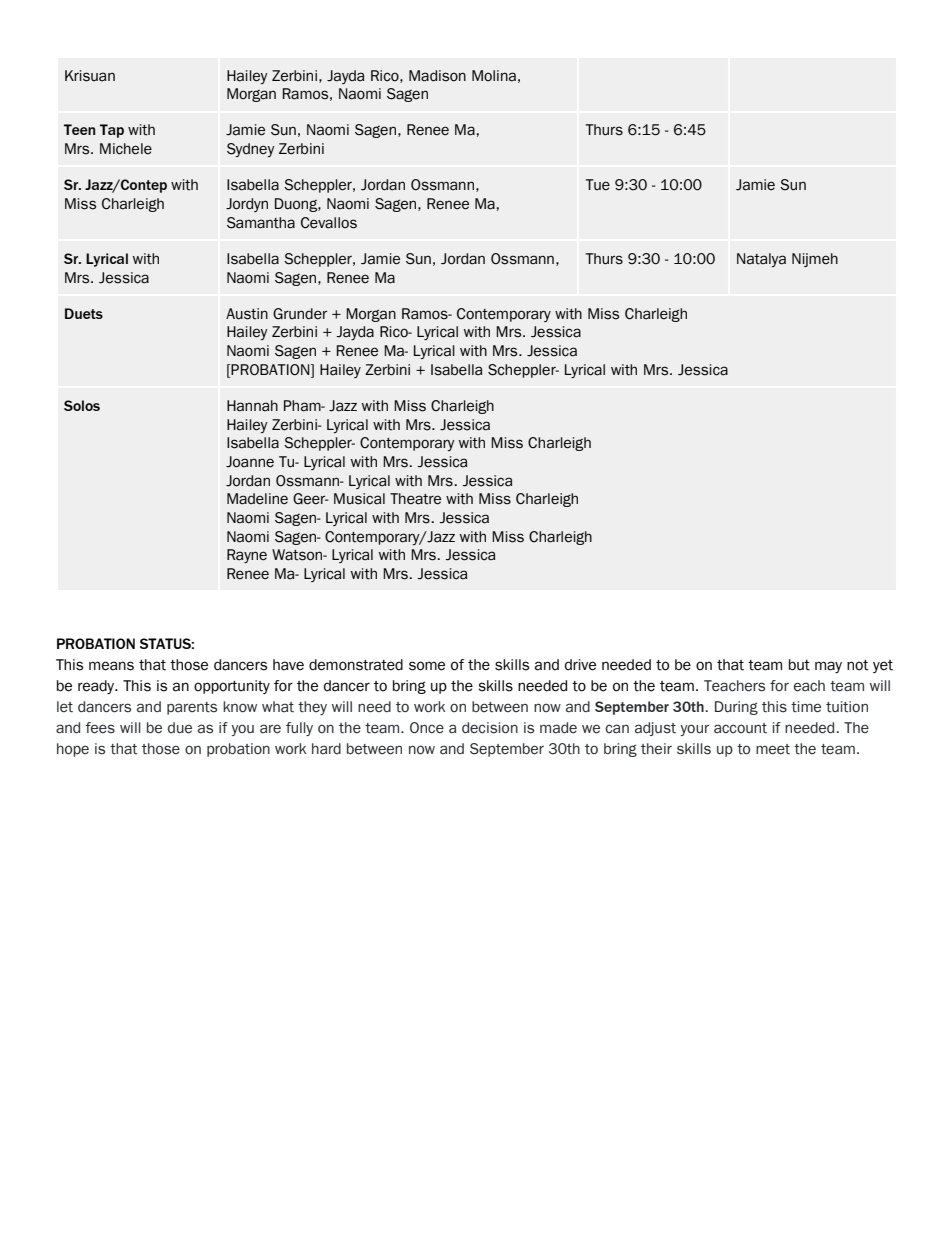 Image resolution: width=952 pixels, height=1233 pixels. I want to click on Theatre, so click(415, 499).
